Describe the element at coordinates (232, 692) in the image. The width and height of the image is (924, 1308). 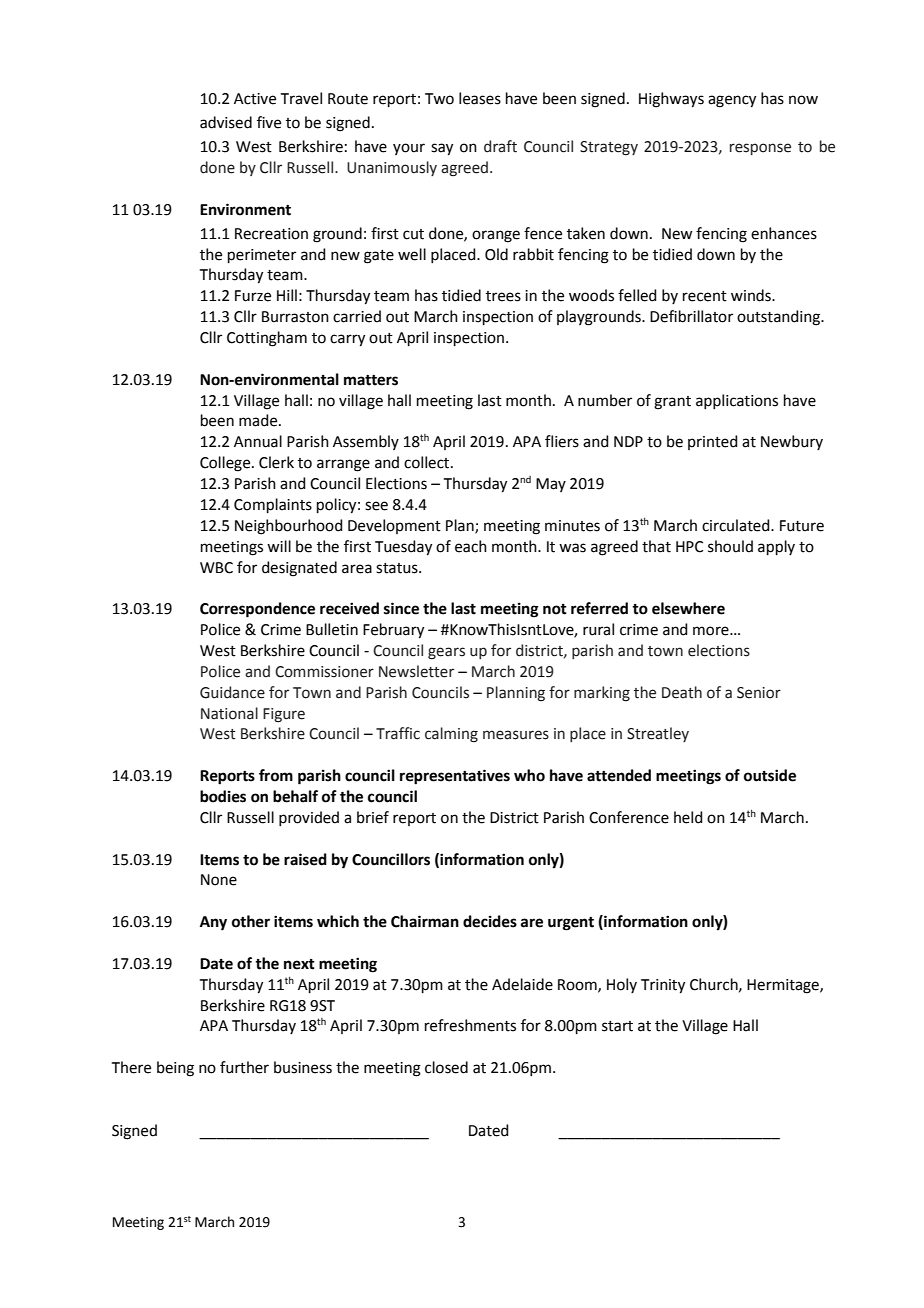
I see `Guidance` at that location.
